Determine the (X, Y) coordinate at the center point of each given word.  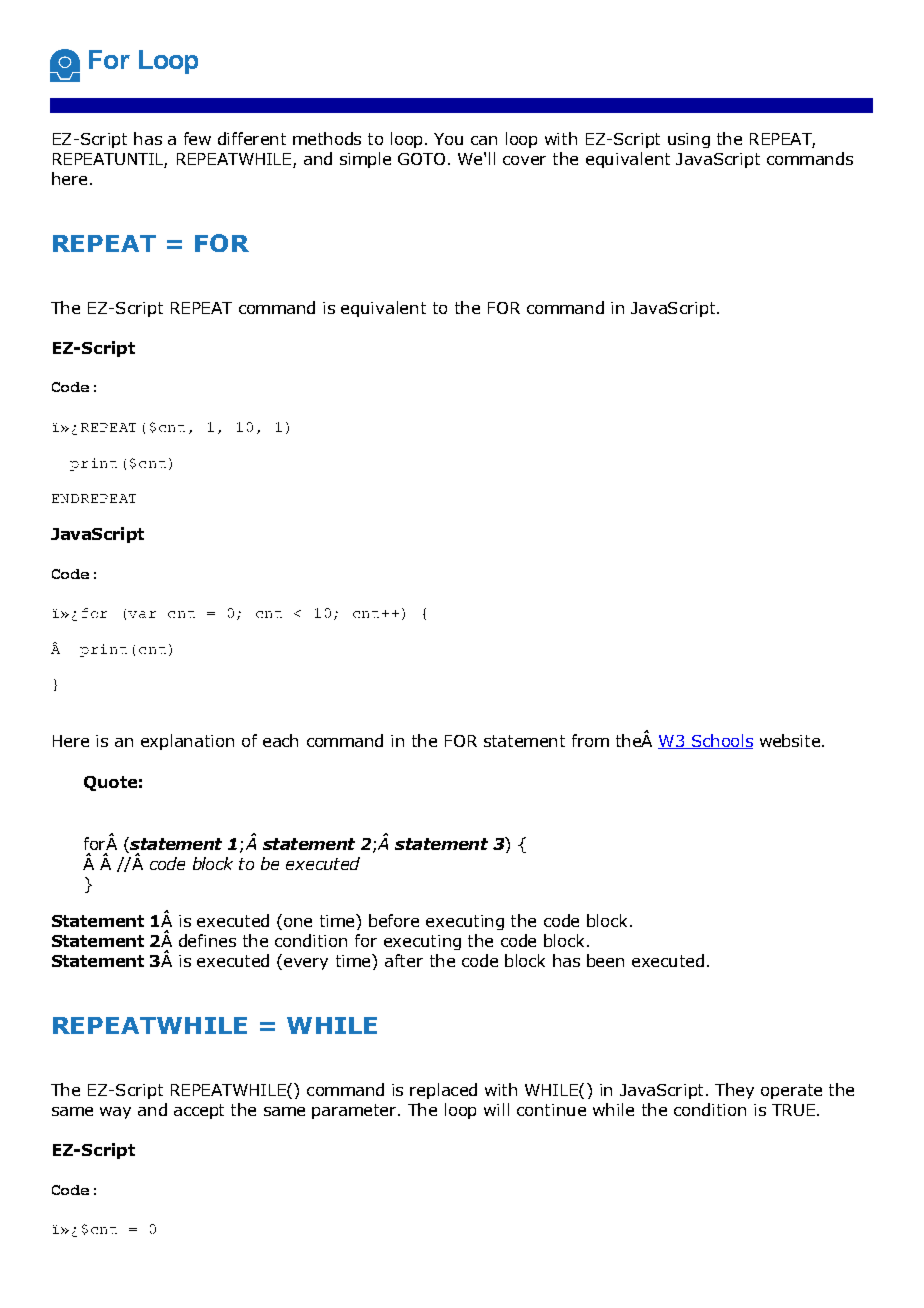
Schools (721, 741)
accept (199, 1111)
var (142, 614)
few (197, 138)
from (590, 740)
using (689, 140)
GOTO (421, 159)
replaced (443, 1091)
